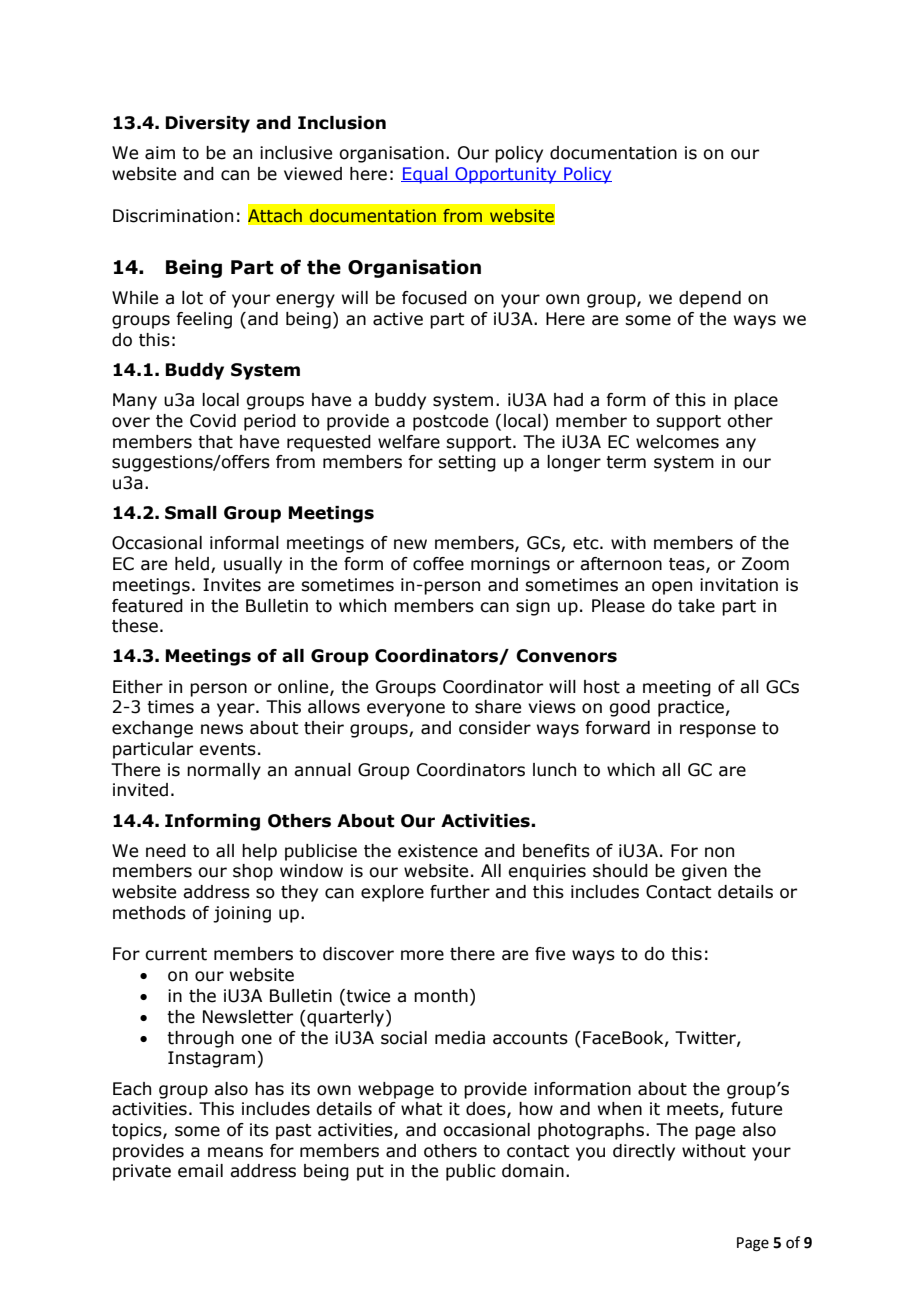  Describe the element at coordinates (135, 626) in the screenshot. I see `these` at that location.
